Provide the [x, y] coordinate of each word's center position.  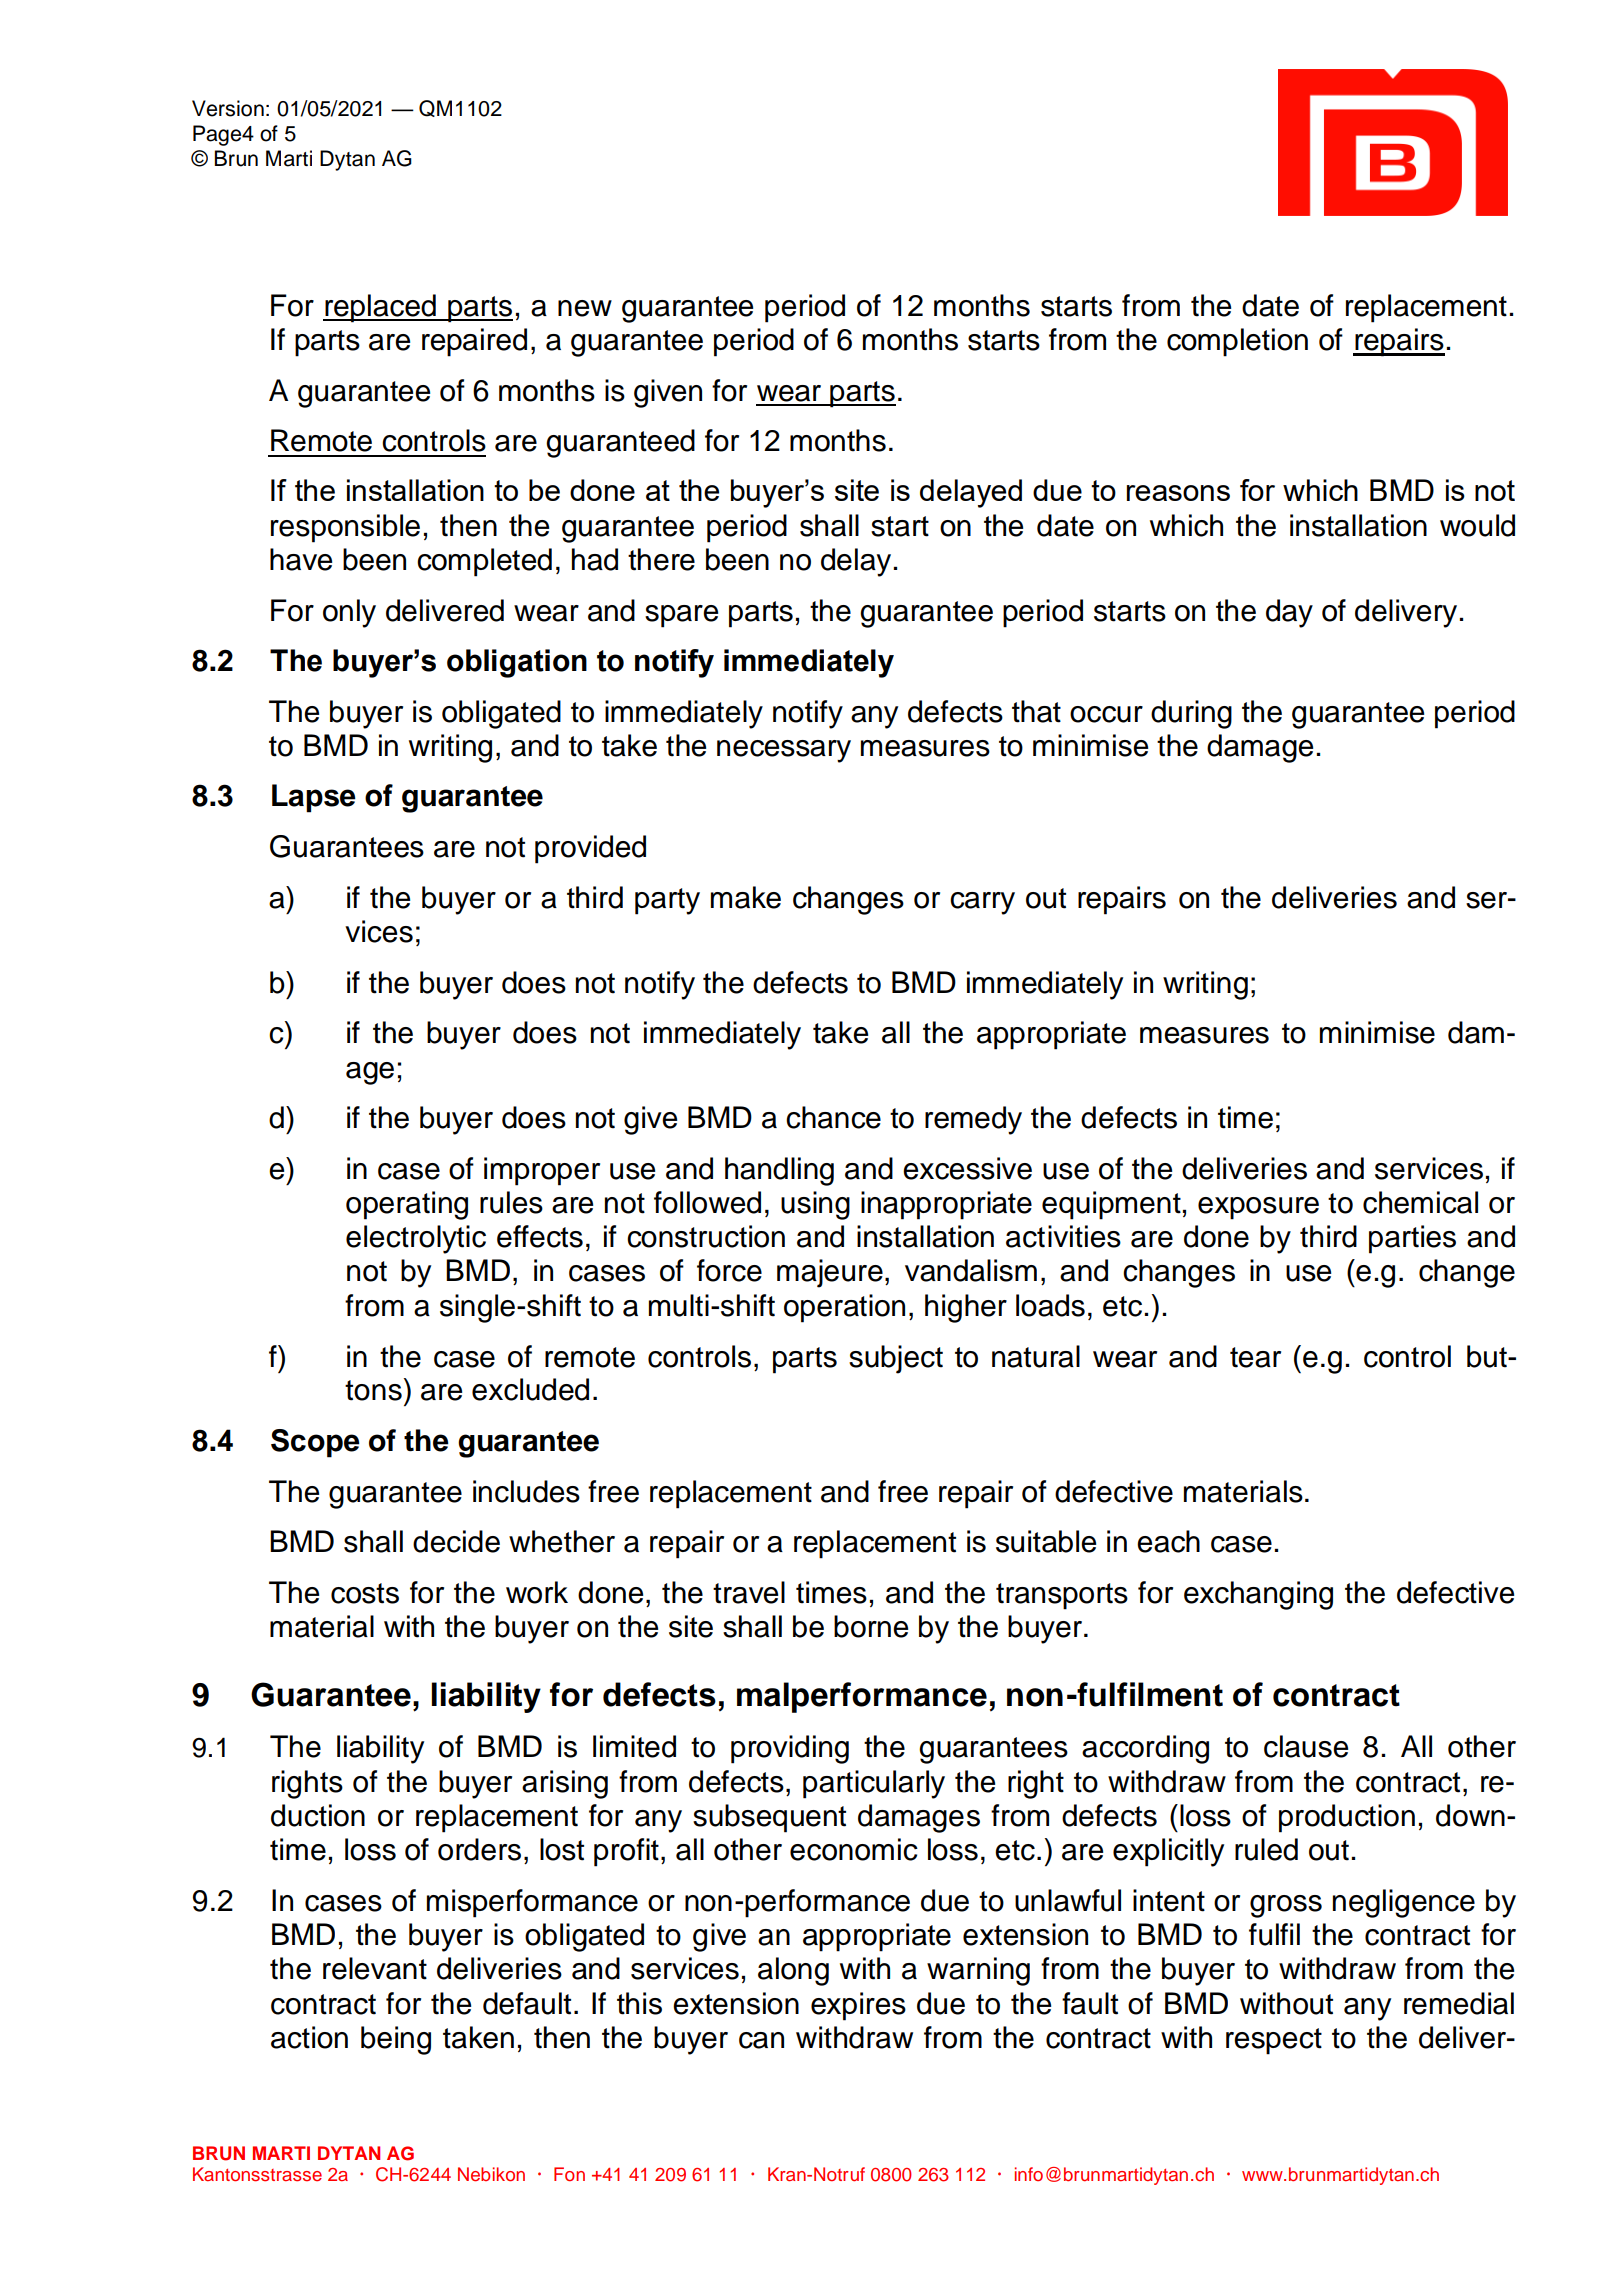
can [761, 2040]
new [585, 308]
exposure [1258, 1208]
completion [1237, 342]
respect [1274, 2041]
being [396, 2040]
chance [833, 1117]
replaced [380, 308]
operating [407, 1205]
